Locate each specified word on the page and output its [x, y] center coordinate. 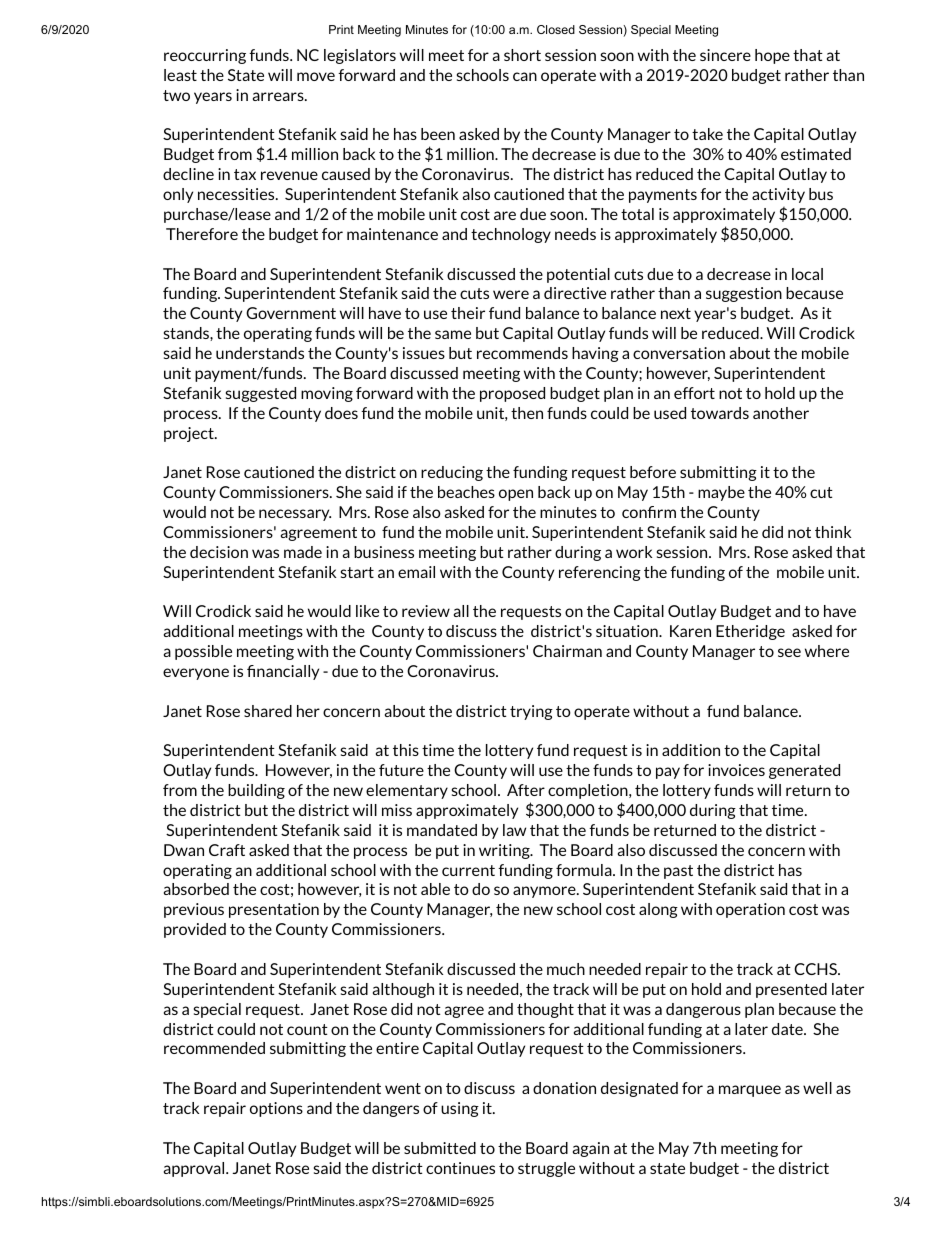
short [522, 55]
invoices [736, 770]
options [276, 1109]
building [256, 791]
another [781, 413]
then [527, 413]
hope [772, 56]
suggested [261, 394]
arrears [279, 96]
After [526, 790]
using [460, 1109]
